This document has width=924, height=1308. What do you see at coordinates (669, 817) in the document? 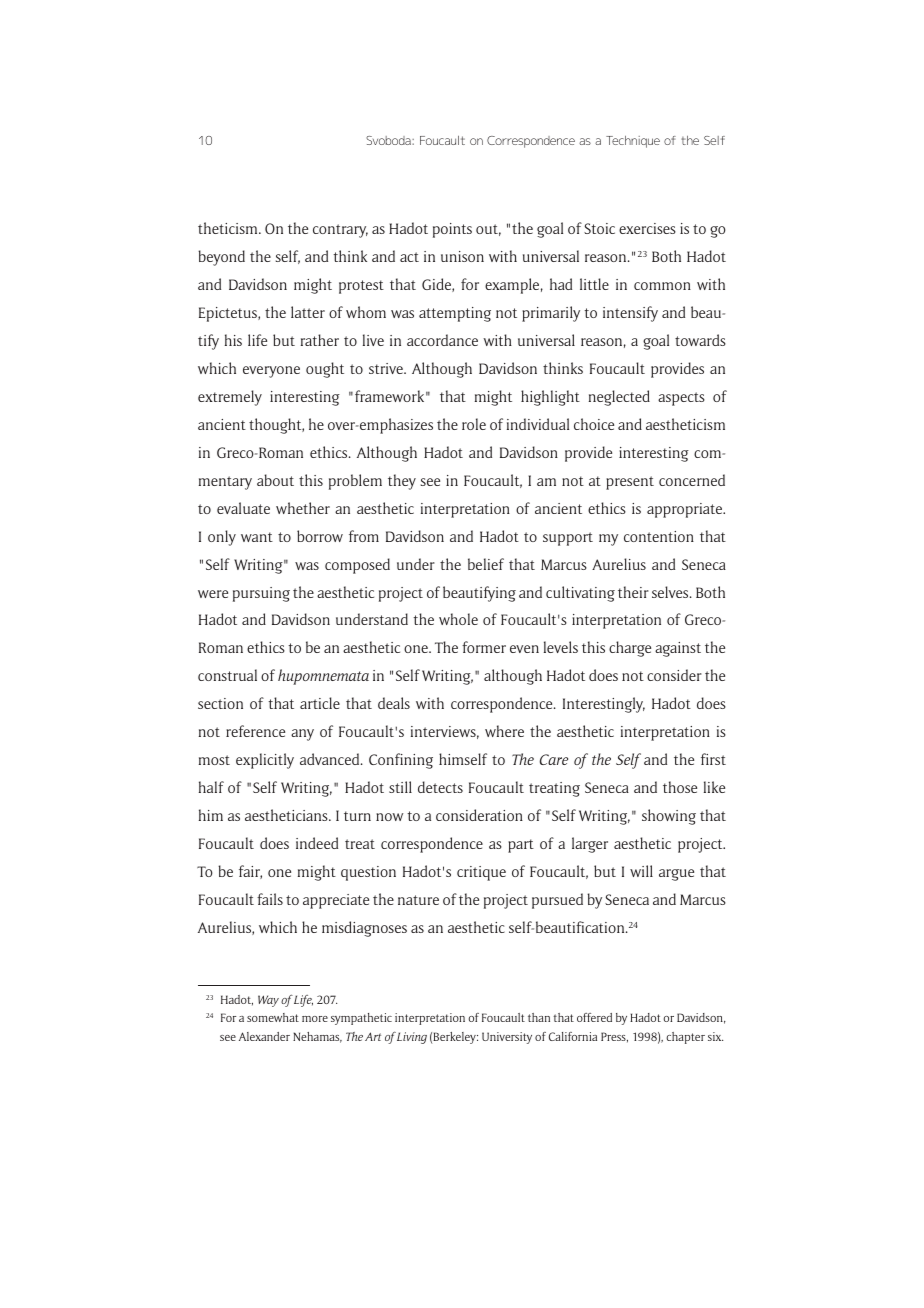
I see `showing` at bounding box center [669, 817].
